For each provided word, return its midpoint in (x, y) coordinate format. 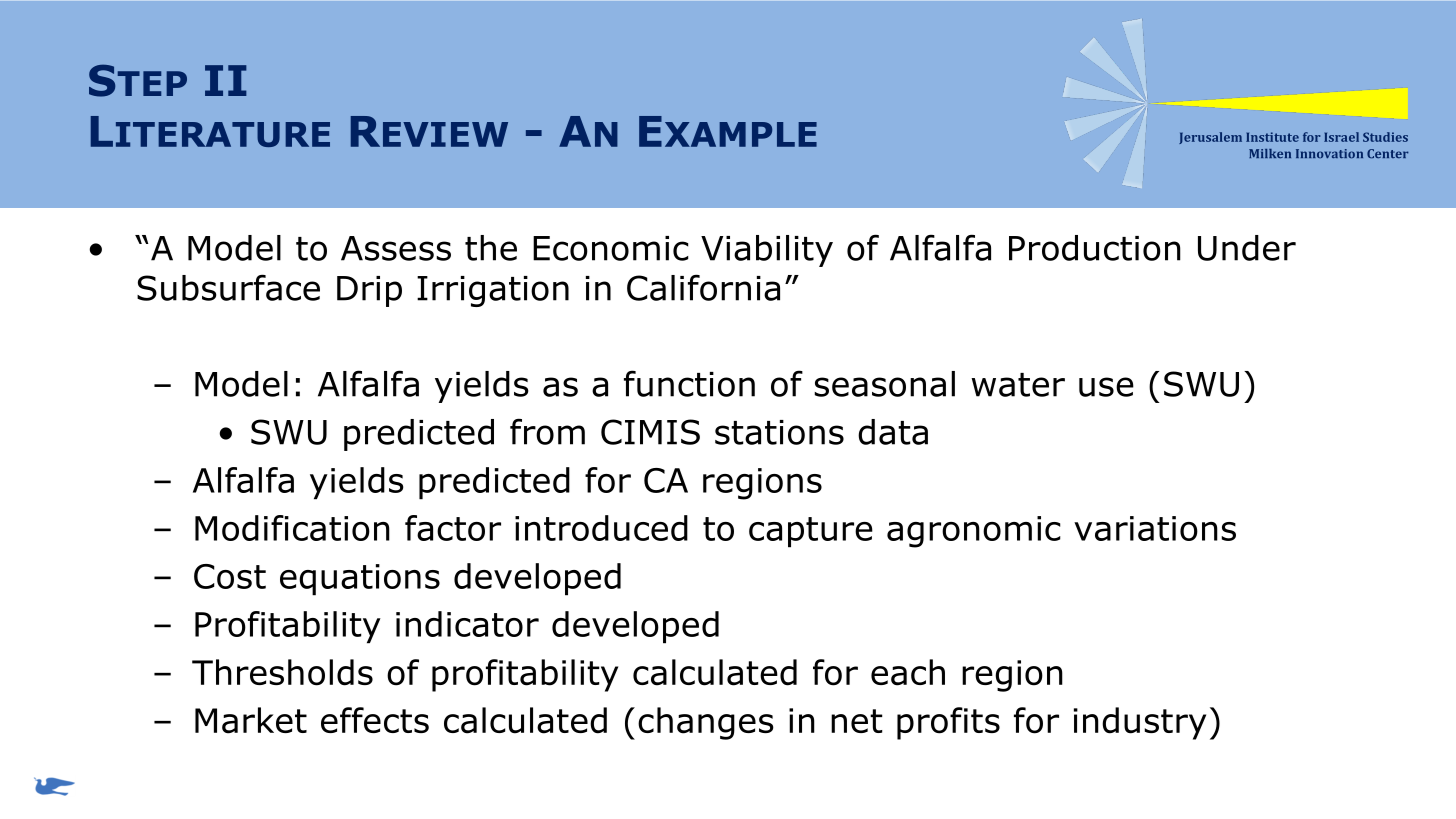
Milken (1270, 153)
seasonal (884, 384)
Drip (369, 291)
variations (1155, 528)
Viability (767, 251)
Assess (396, 248)
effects (375, 720)
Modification (292, 528)
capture (811, 532)
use (1106, 387)
